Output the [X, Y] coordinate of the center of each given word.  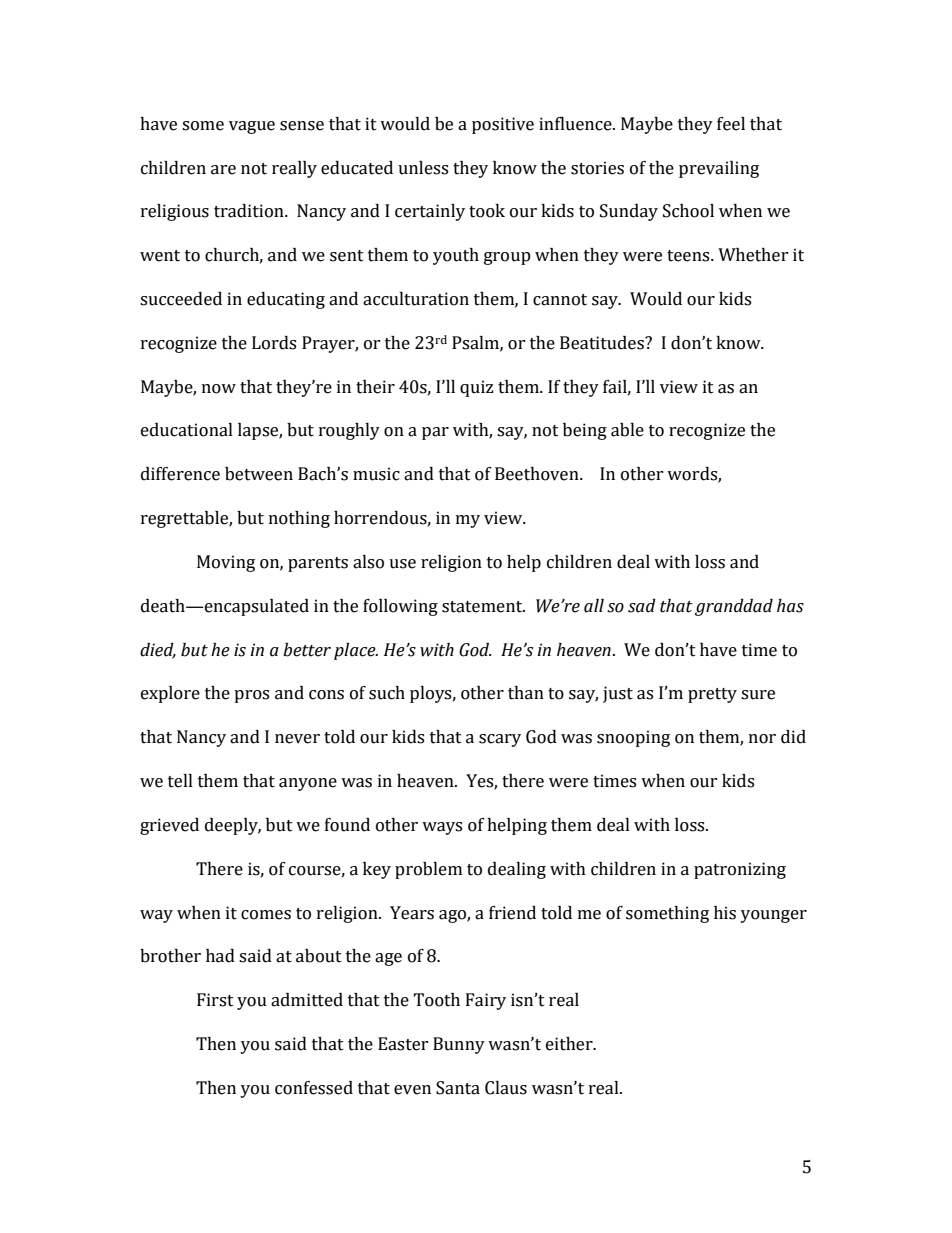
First [215, 1000]
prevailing [719, 169]
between [259, 474]
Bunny [459, 1045]
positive [503, 125]
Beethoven [538, 474]
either [570, 1044]
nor [762, 739]
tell [180, 781]
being [585, 431]
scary [500, 740]
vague [252, 127]
